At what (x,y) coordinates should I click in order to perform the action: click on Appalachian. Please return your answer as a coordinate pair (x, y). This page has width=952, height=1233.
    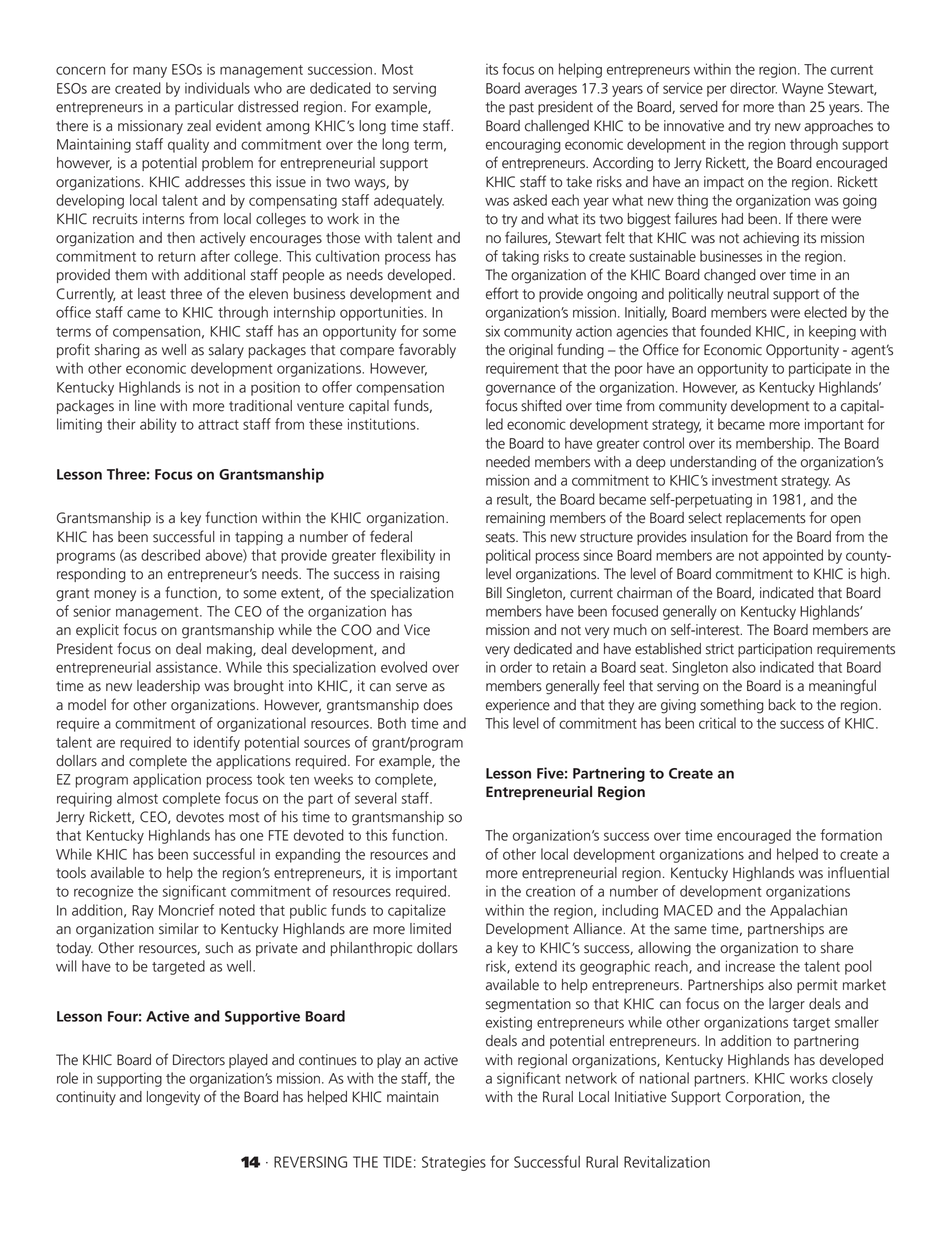
    Looking at the image, I should click on (808, 911).
